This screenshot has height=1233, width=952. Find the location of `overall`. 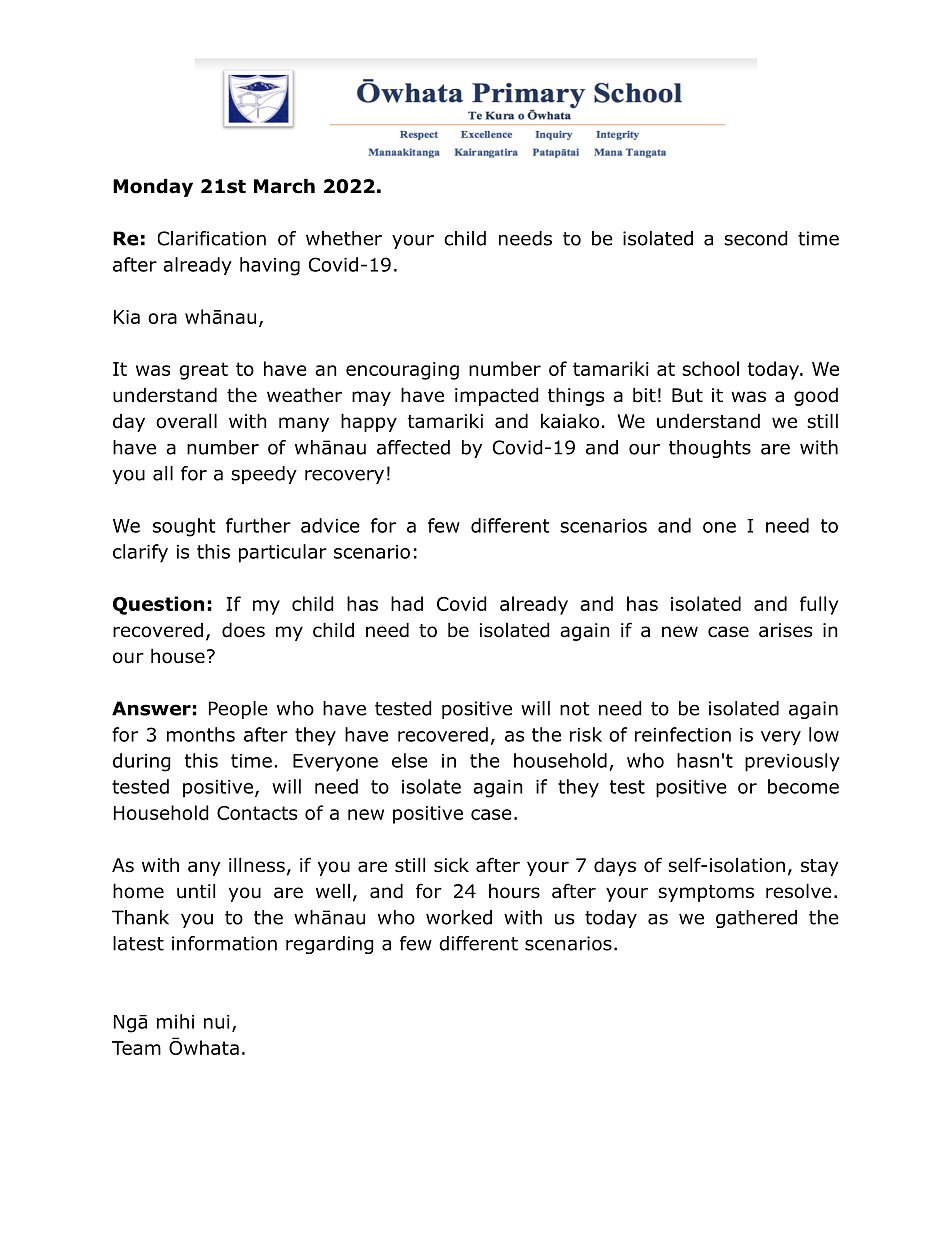

overall is located at coordinates (186, 421).
